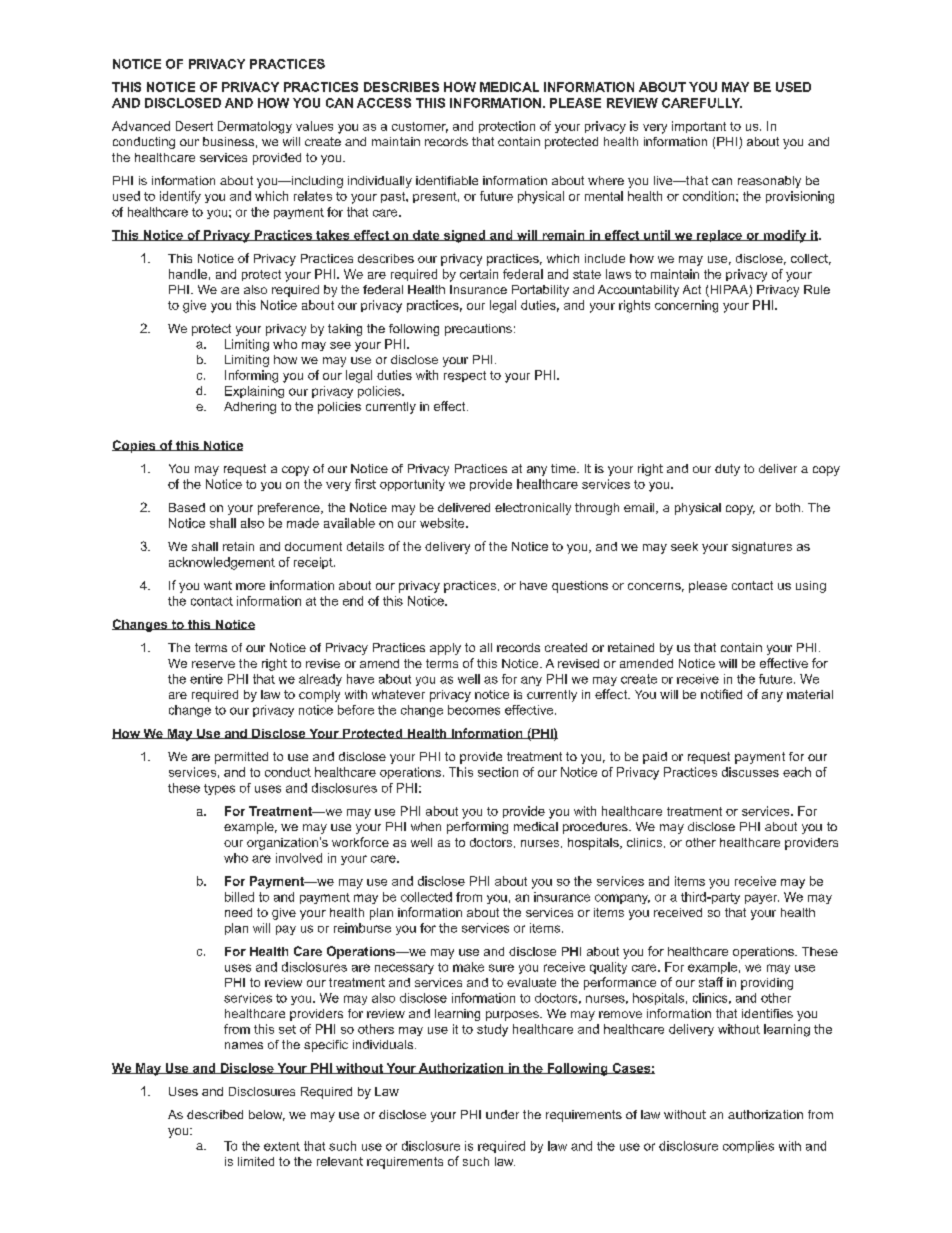 This screenshot has width=952, height=1233. What do you see at coordinates (213, 664) in the screenshot?
I see `reserve` at bounding box center [213, 664].
